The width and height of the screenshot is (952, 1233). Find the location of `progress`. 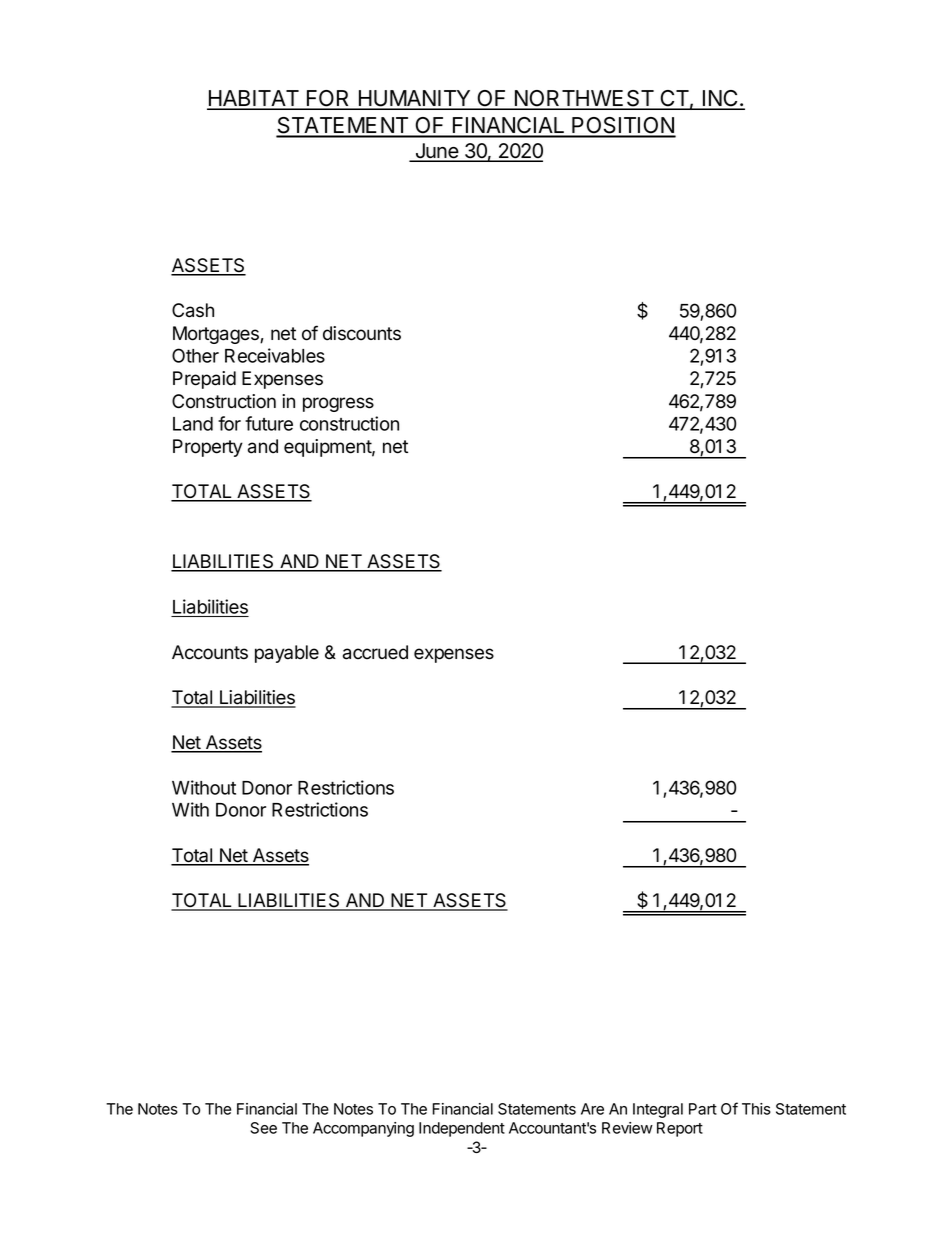

progress is located at coordinates (338, 404).
